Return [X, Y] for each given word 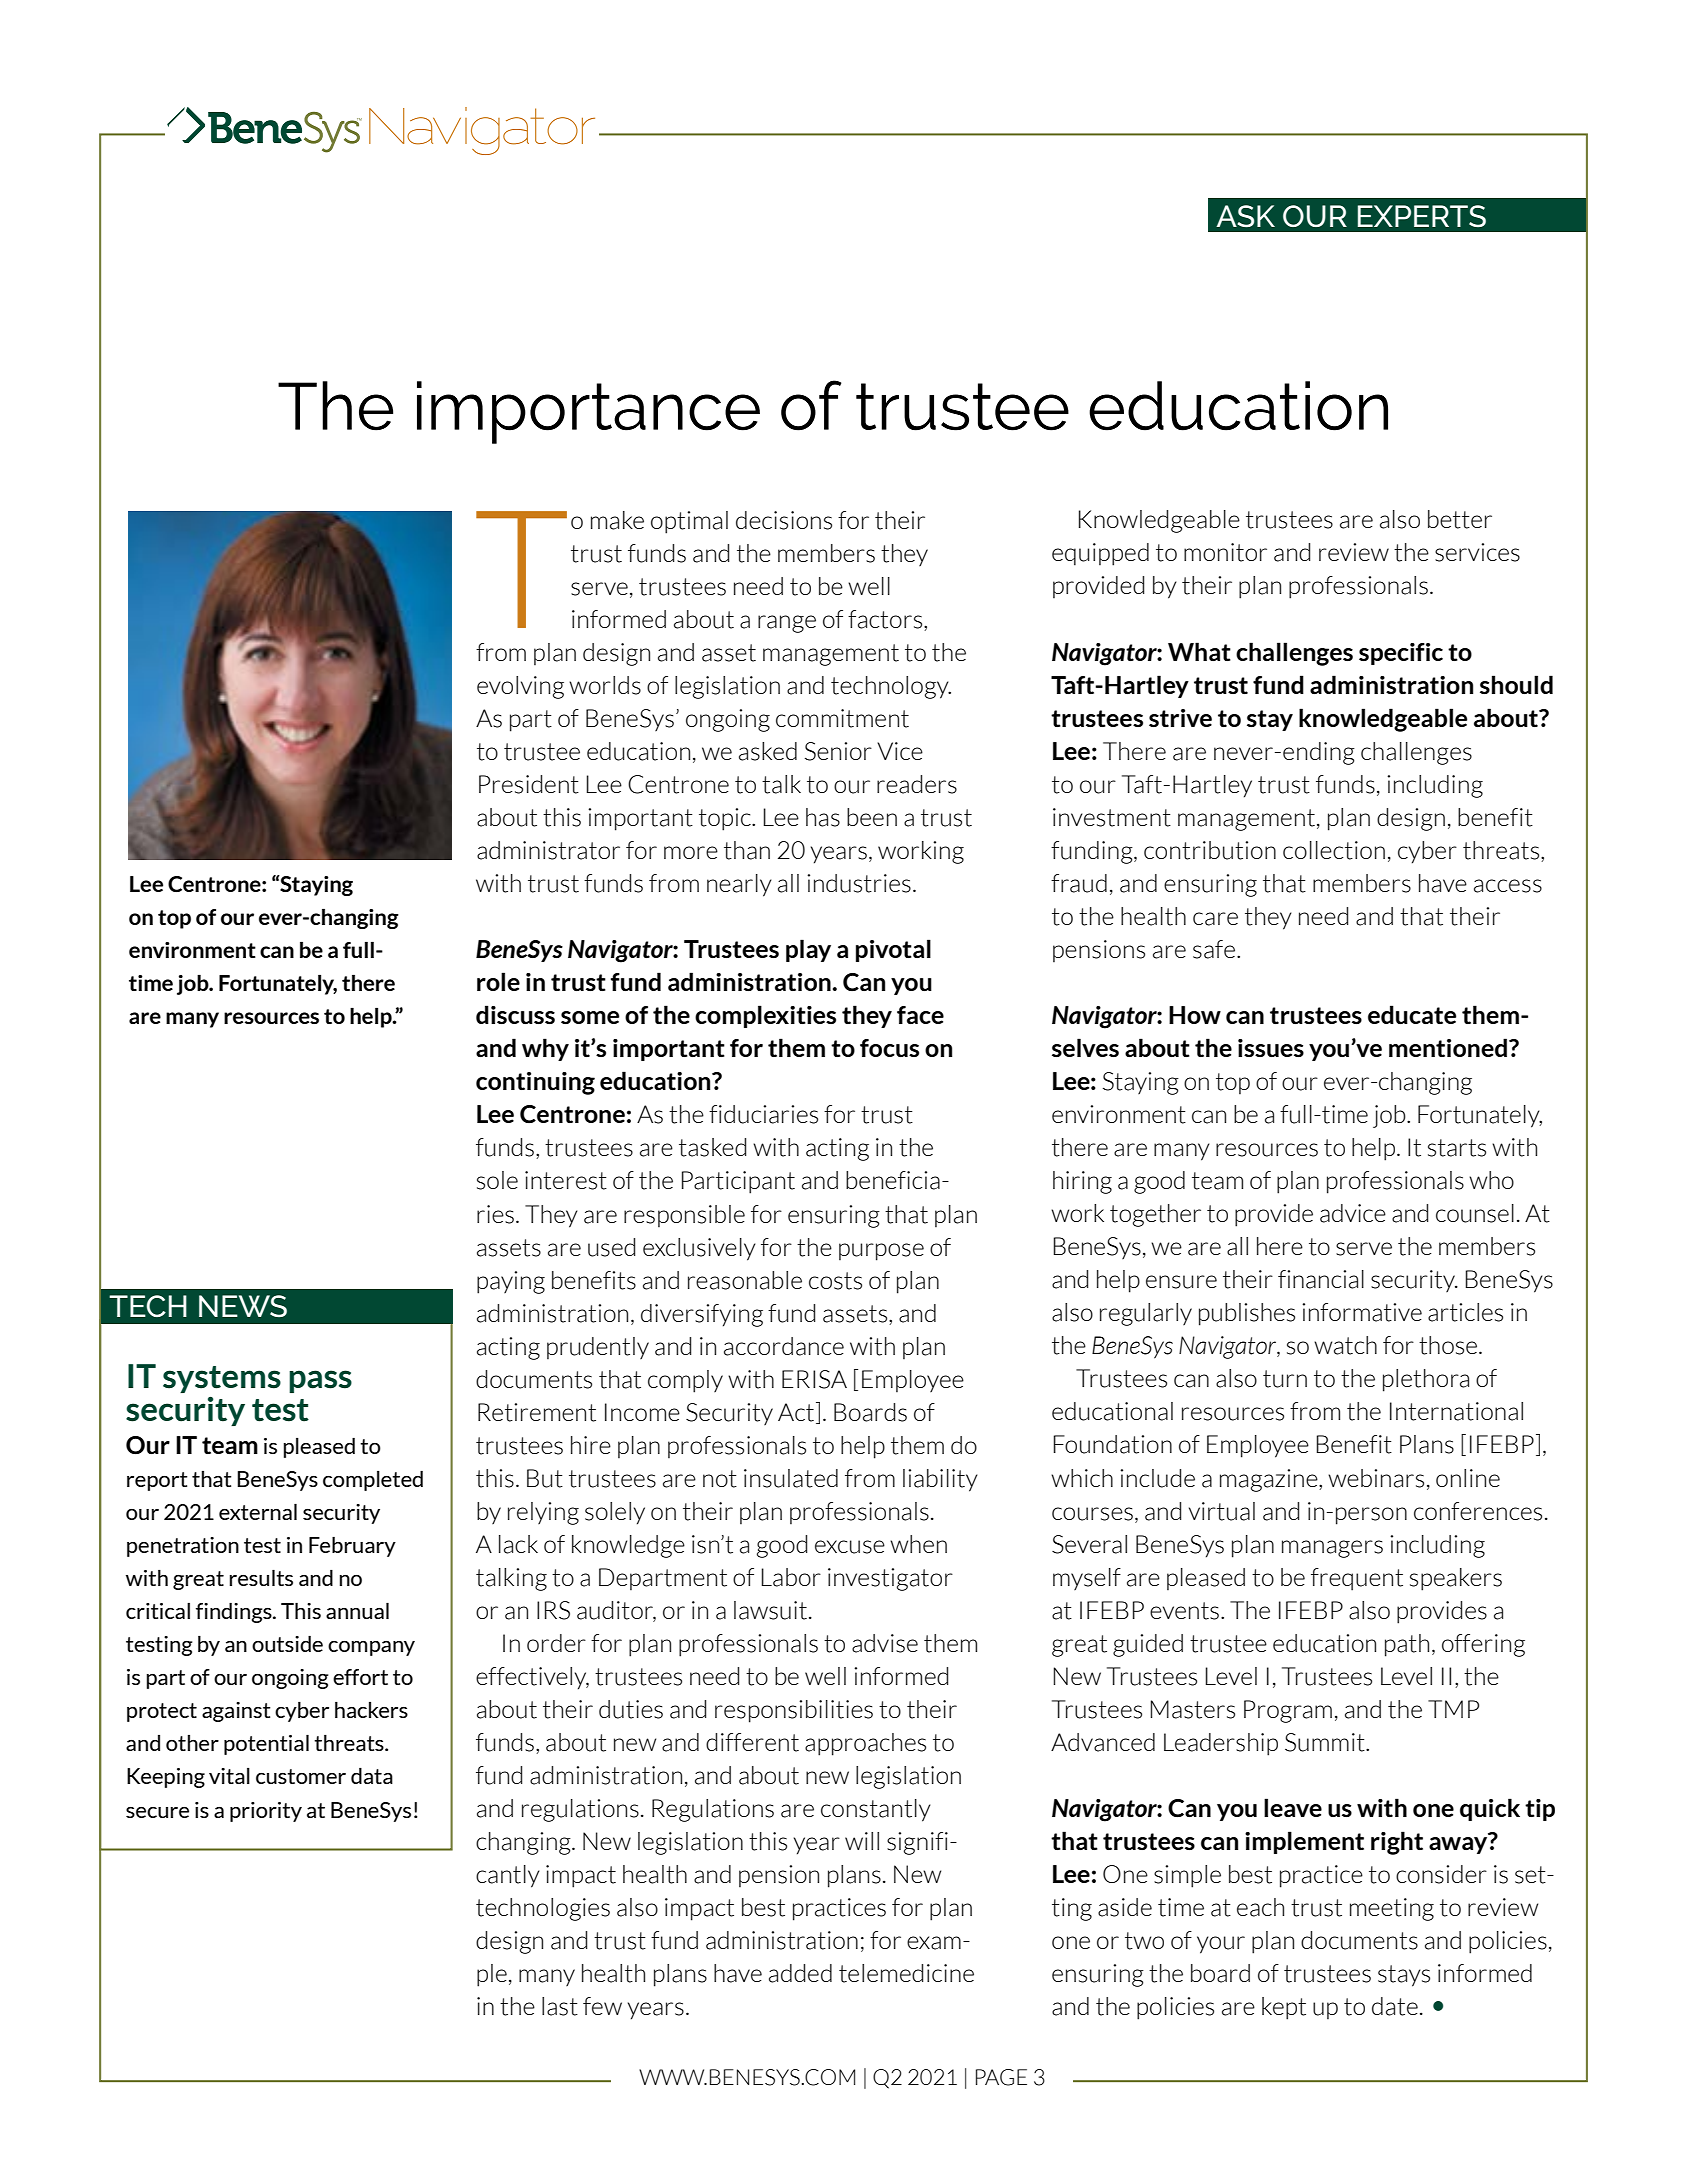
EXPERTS [1422, 216]
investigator [890, 1579]
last [560, 2006]
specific [1401, 654]
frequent [1357, 1579]
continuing [535, 1083]
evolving [520, 687]
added [800, 1973]
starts [1457, 1148]
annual [357, 1610]
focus [889, 1048]
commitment [842, 718]
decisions [784, 520]
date [1395, 2006]
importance [588, 412]
